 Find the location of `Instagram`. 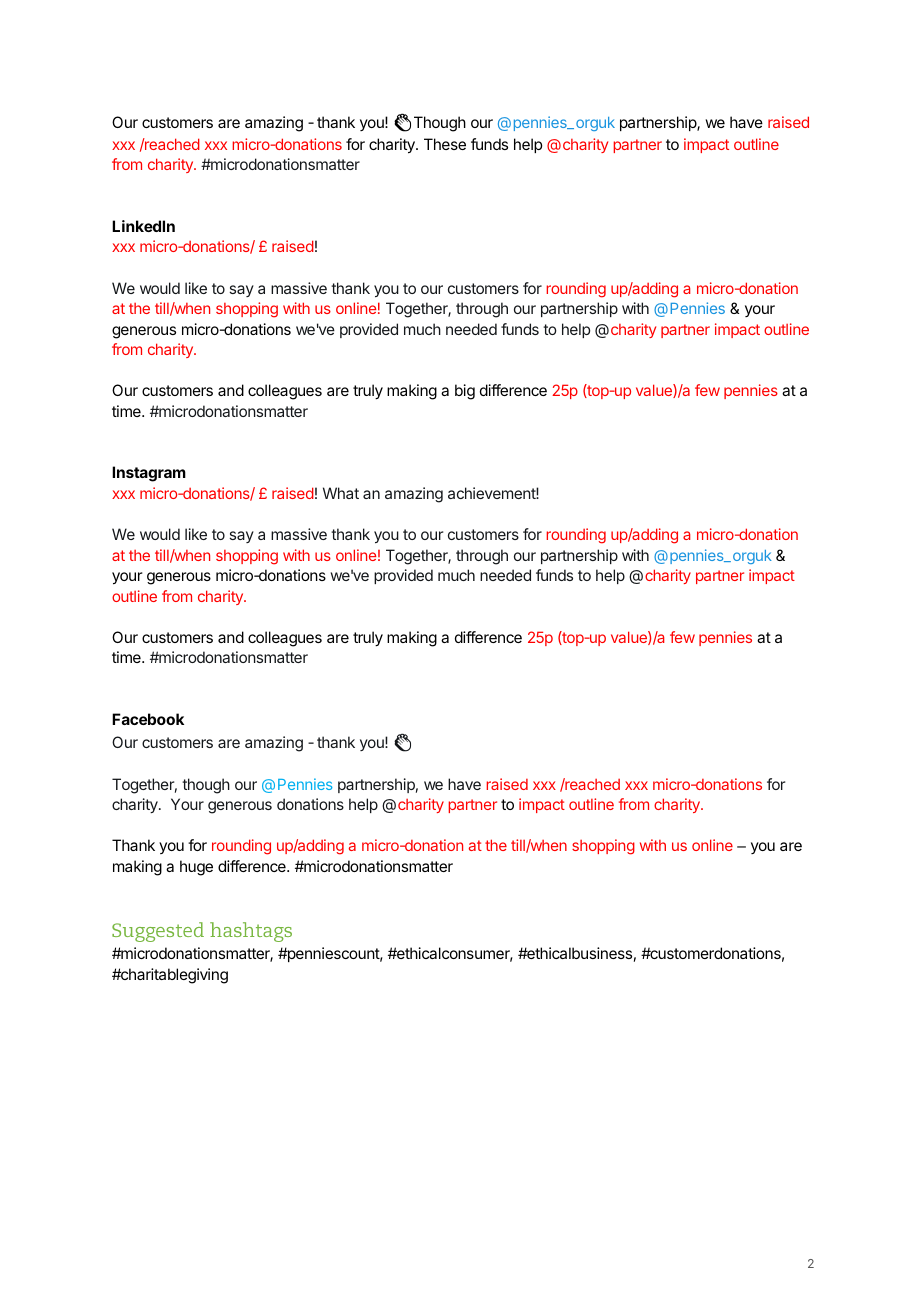

Instagram is located at coordinates (149, 474).
